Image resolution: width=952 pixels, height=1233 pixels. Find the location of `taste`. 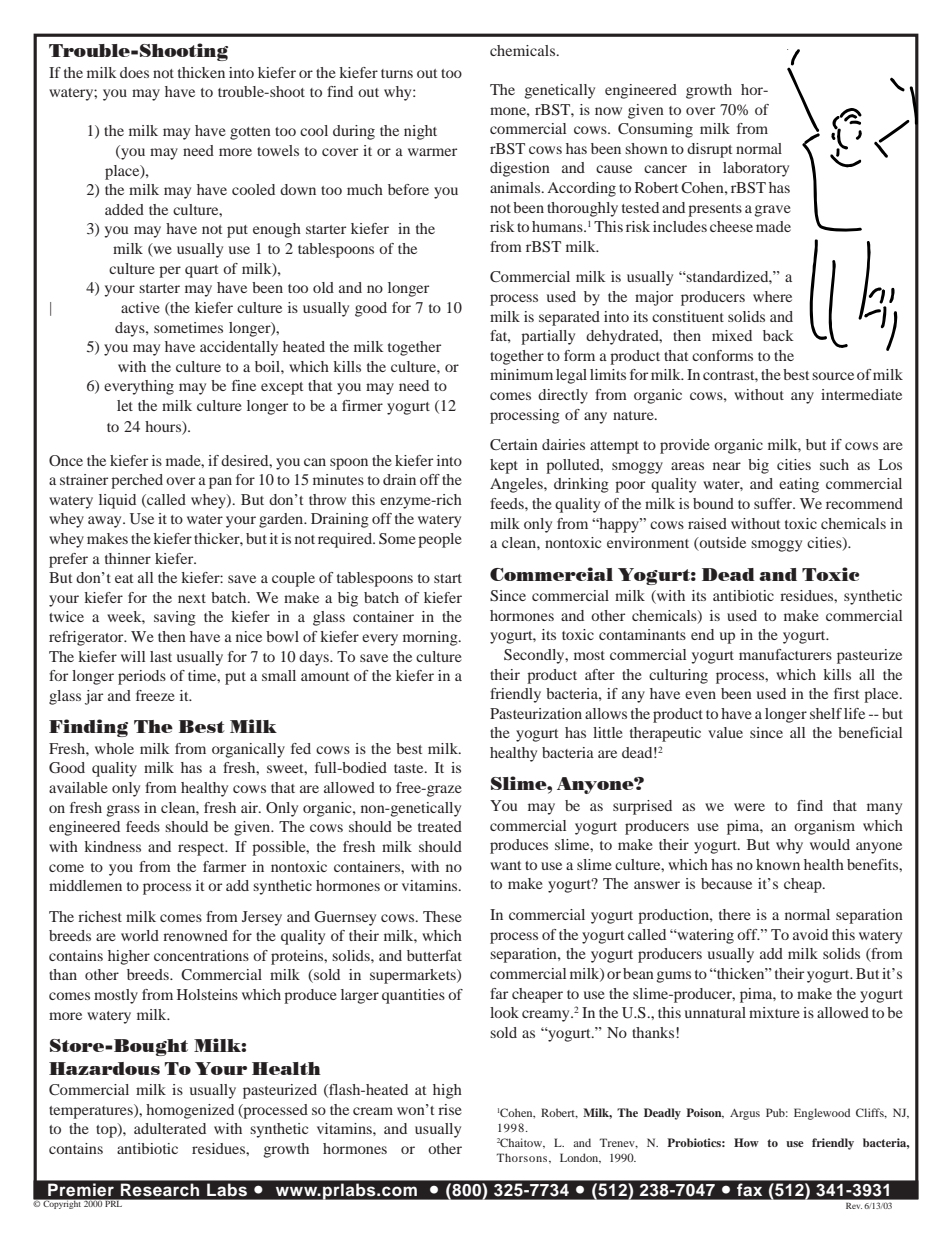

taste is located at coordinates (410, 768).
